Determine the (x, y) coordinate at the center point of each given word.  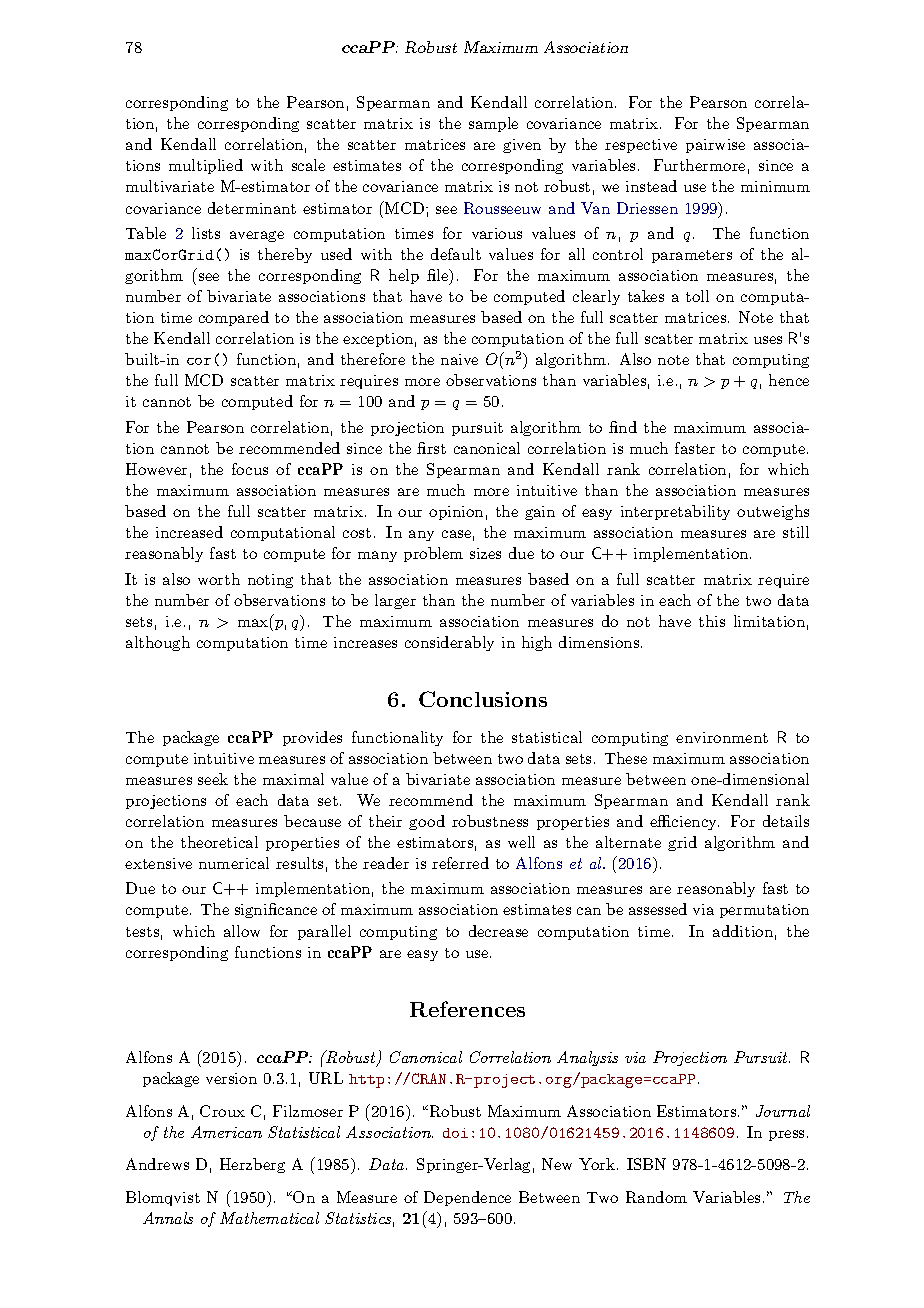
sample (493, 124)
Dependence (467, 1198)
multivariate (170, 186)
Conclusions (483, 699)
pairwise (715, 146)
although (158, 643)
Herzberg (252, 1165)
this (712, 621)
